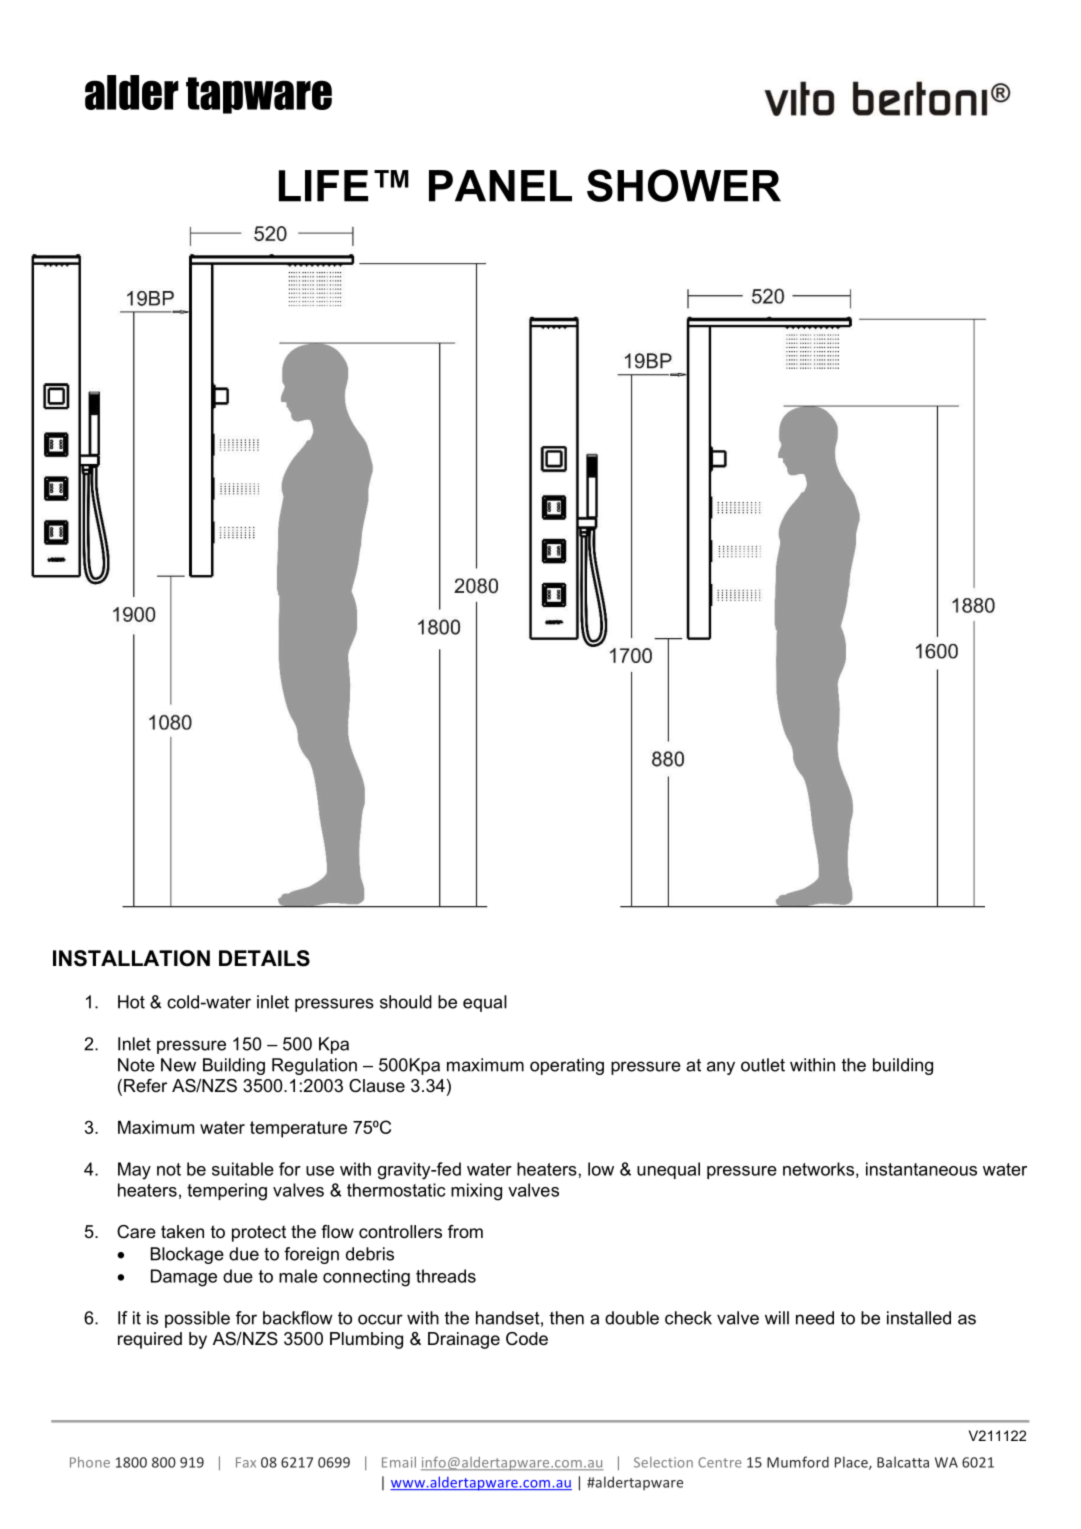 The height and width of the screenshot is (1529, 1081). What do you see at coordinates (323, 186) in the screenshot?
I see `LIFE` at bounding box center [323, 186].
